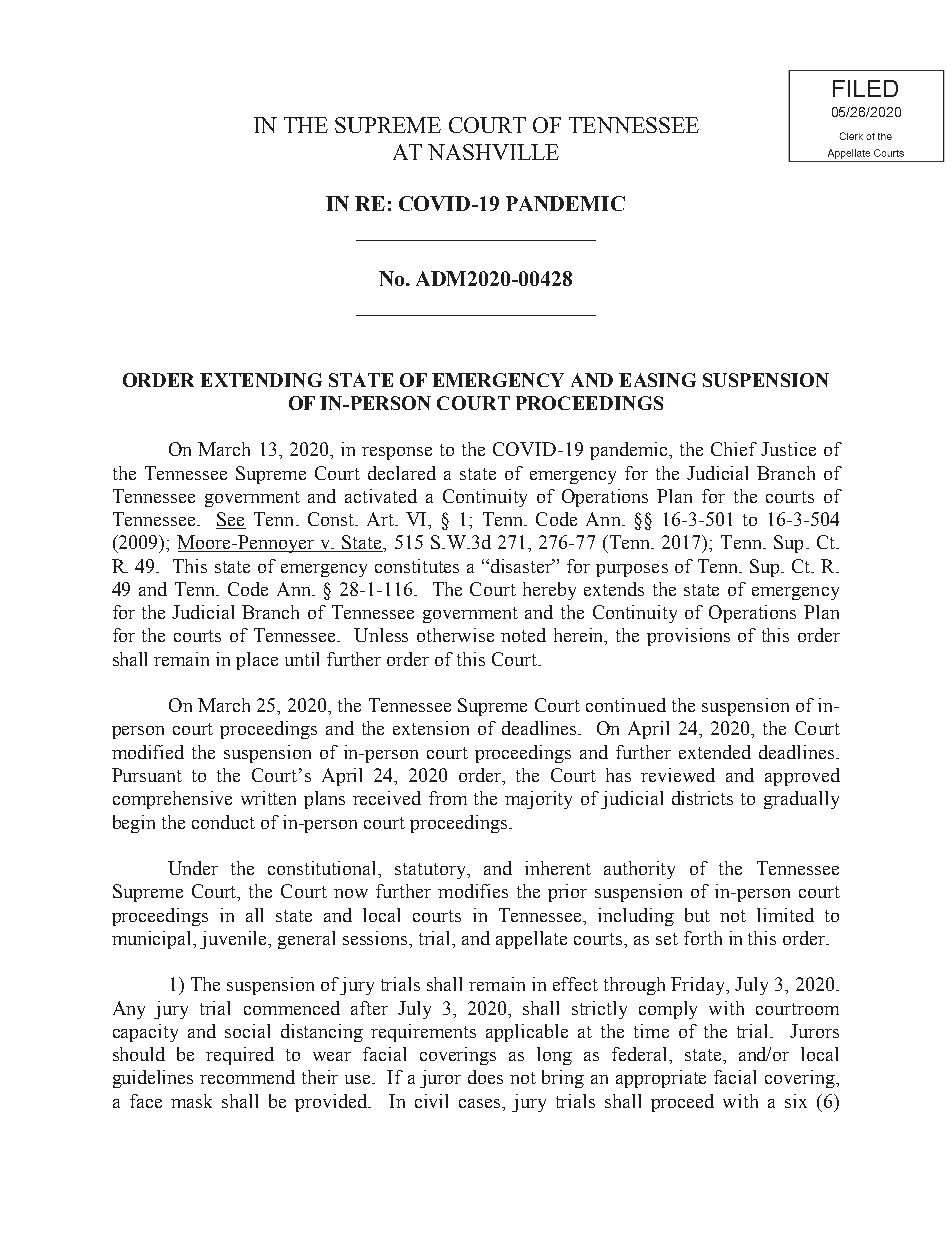 Image resolution: width=952 pixels, height=1233 pixels. Describe the element at coordinates (493, 152) in the page. I see `NASHVILLE` at that location.
